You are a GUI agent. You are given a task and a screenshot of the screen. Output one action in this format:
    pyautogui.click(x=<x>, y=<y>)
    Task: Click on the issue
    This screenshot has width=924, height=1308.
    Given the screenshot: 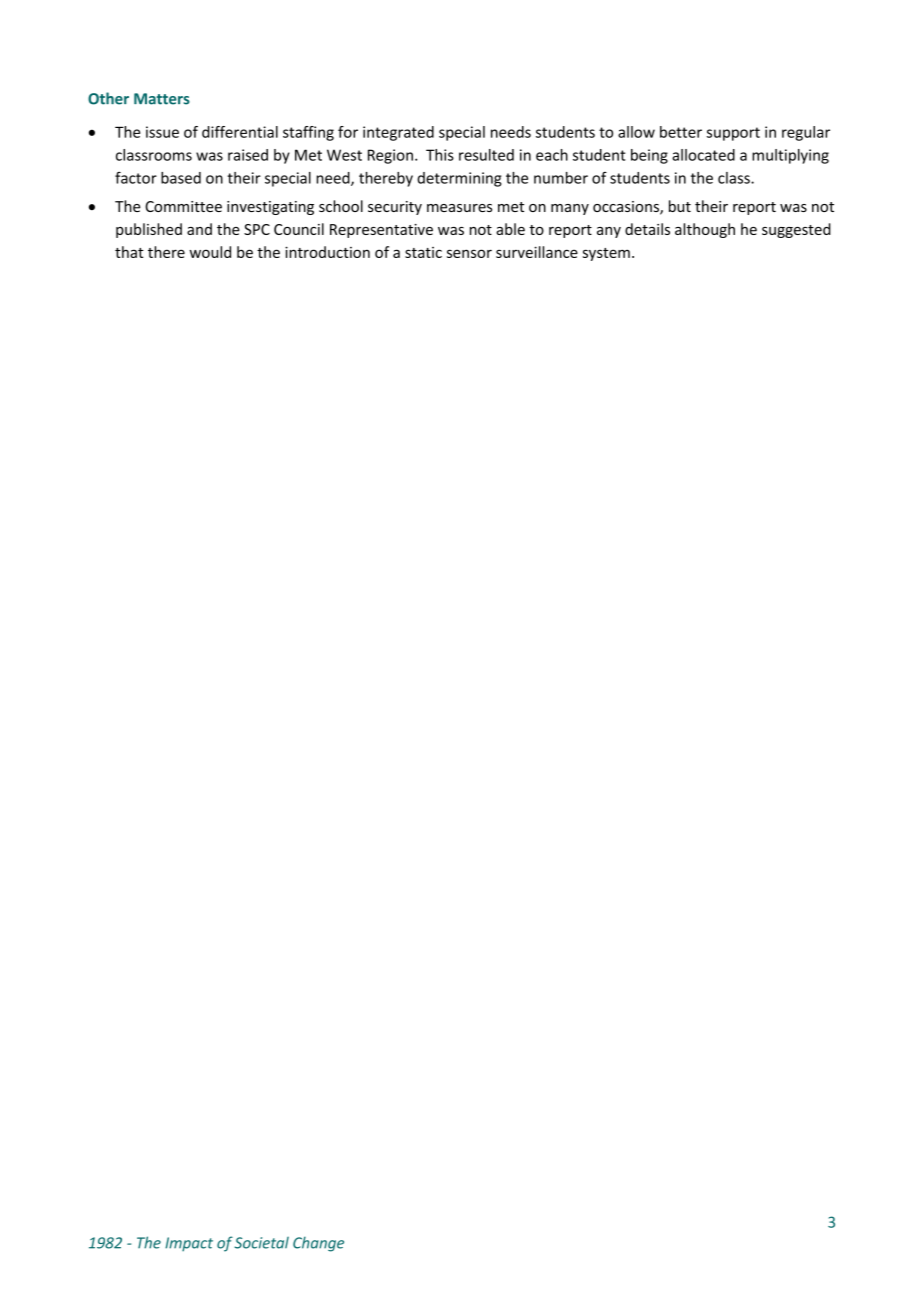 What is the action you would take?
    pyautogui.click(x=162, y=132)
